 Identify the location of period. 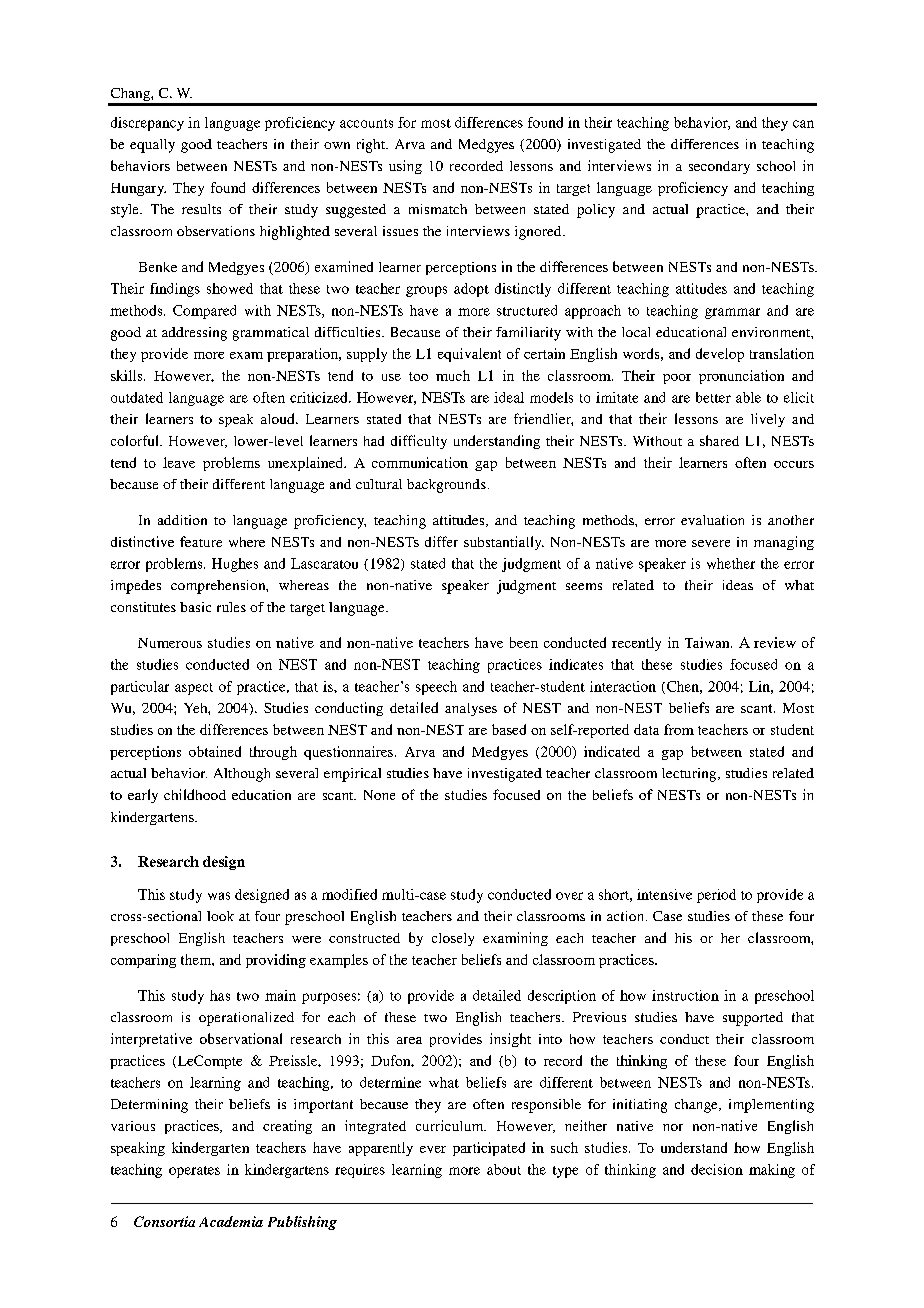
(716, 896).
